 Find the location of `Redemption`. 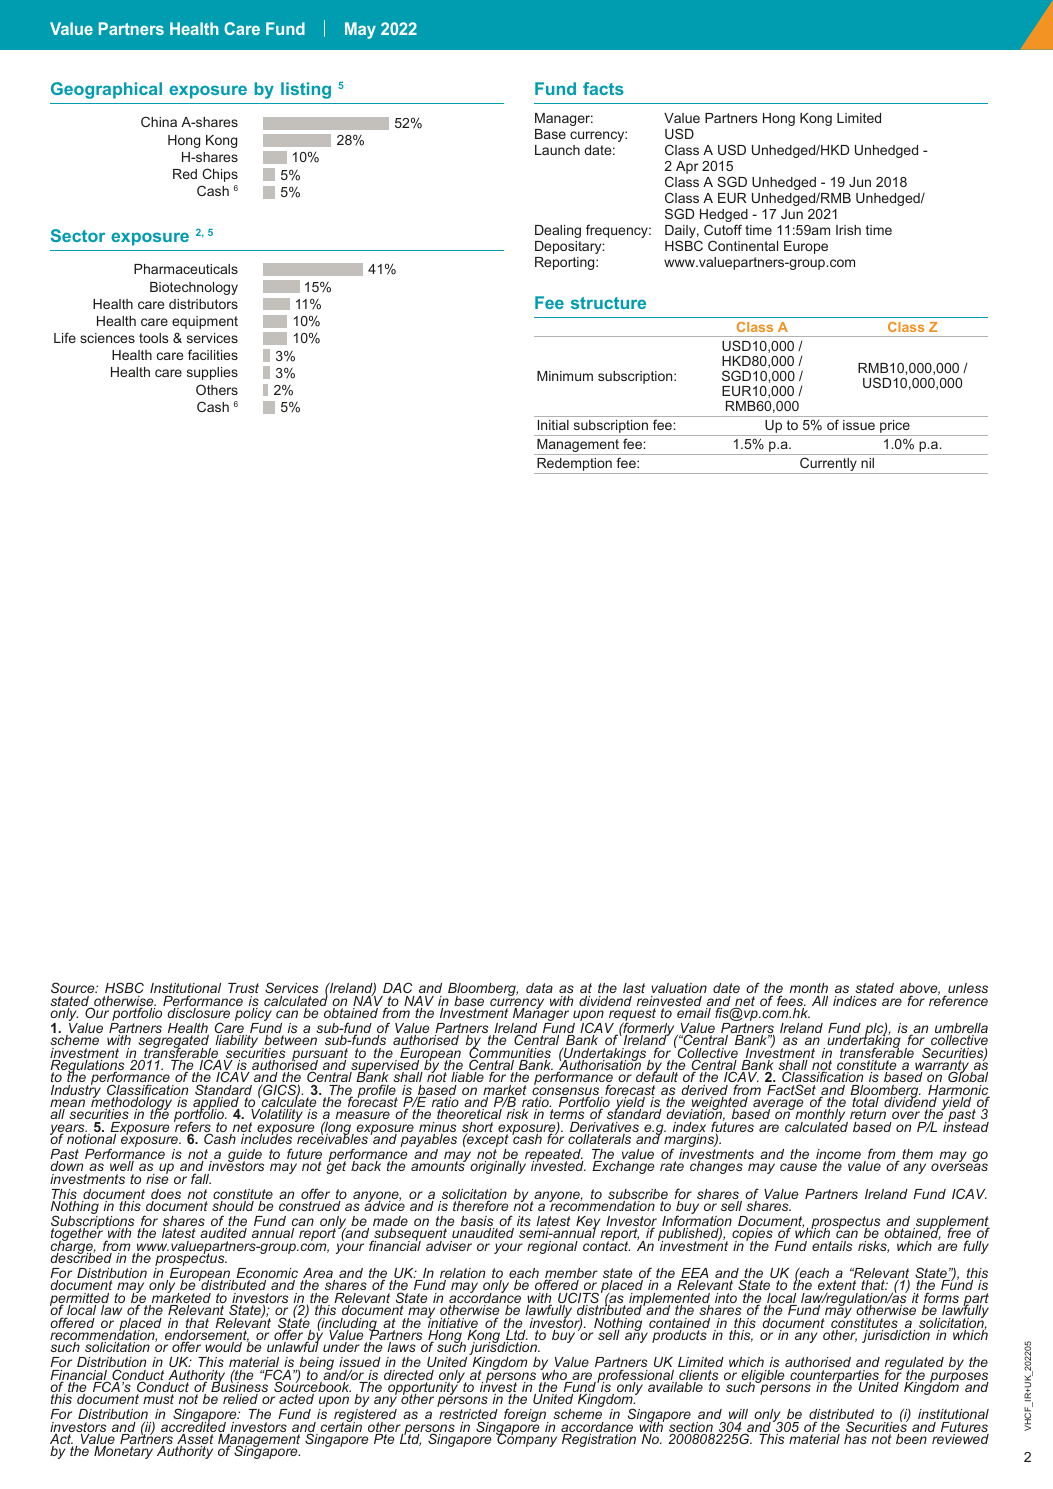

Redemption is located at coordinates (574, 466).
